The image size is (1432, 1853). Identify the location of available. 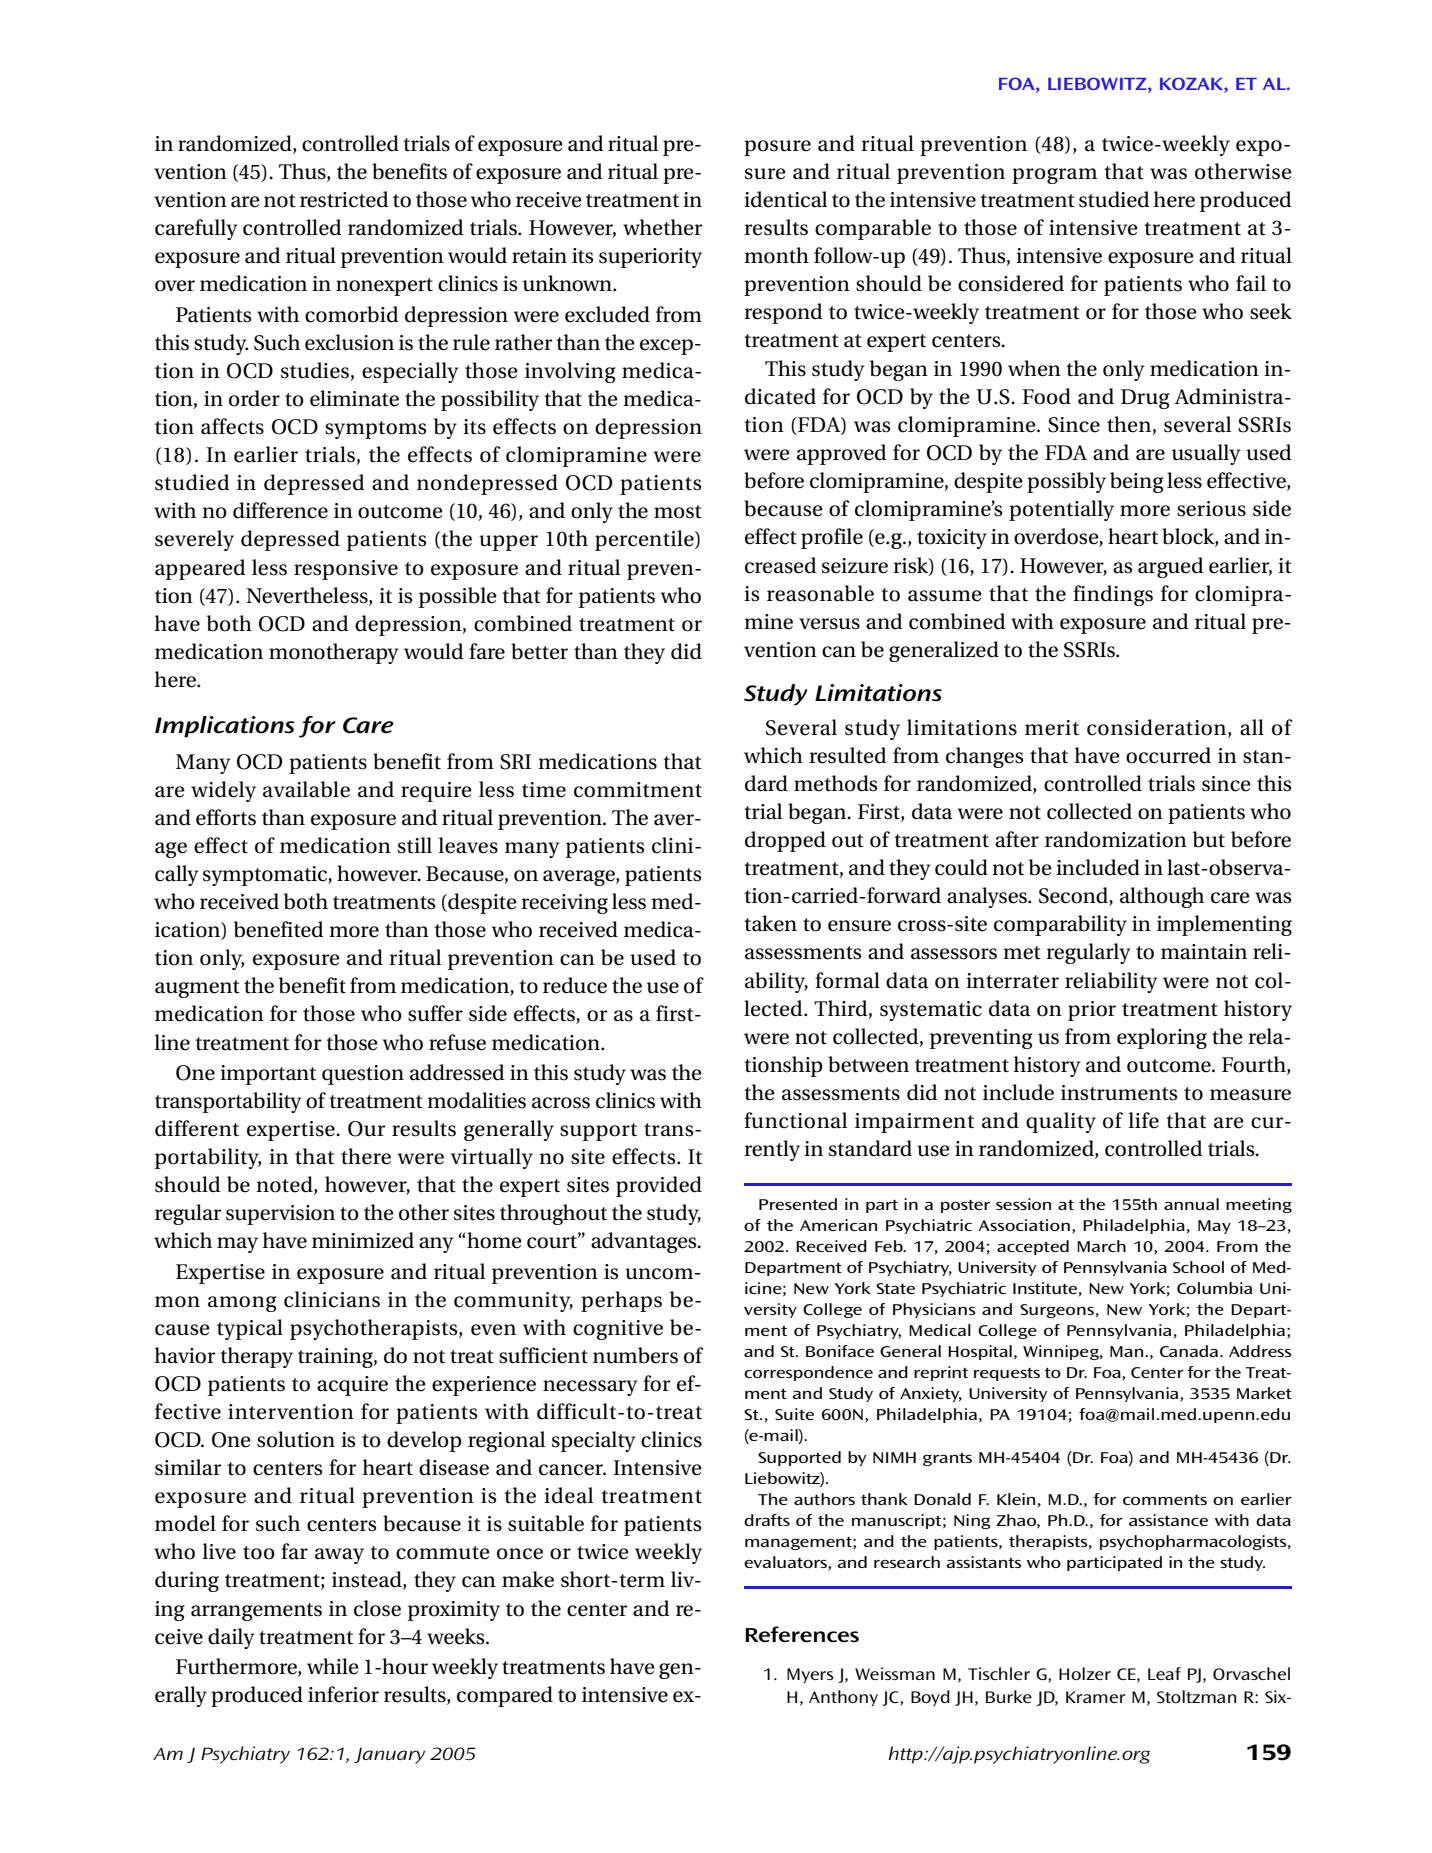
(306, 789).
